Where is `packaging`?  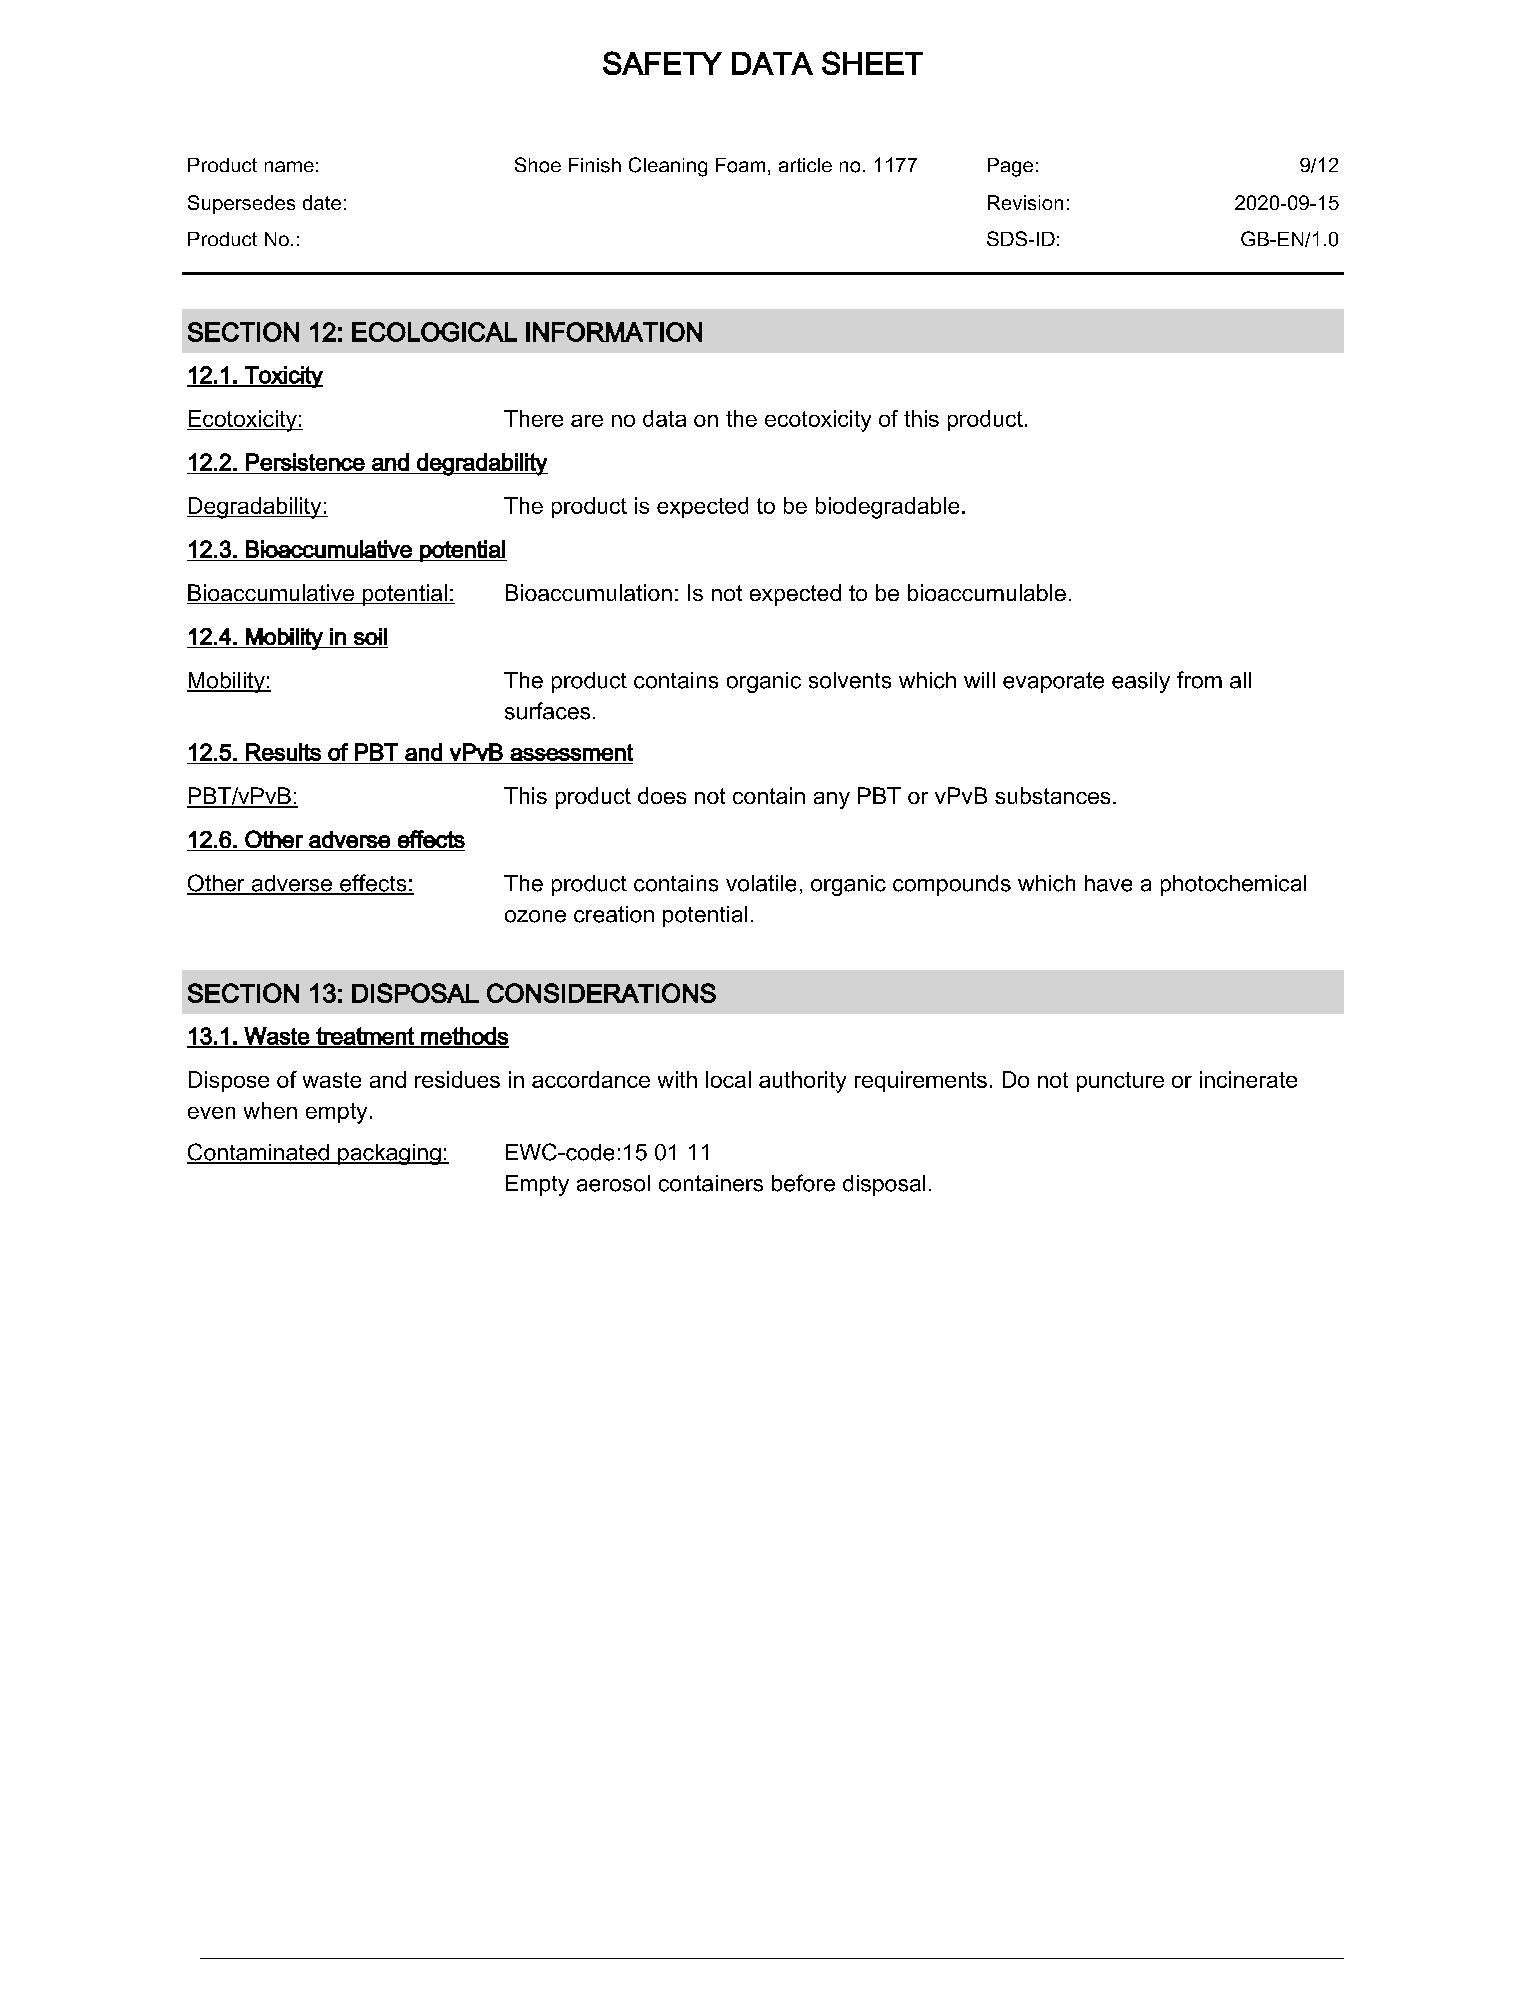 packaging is located at coordinates (389, 1154).
